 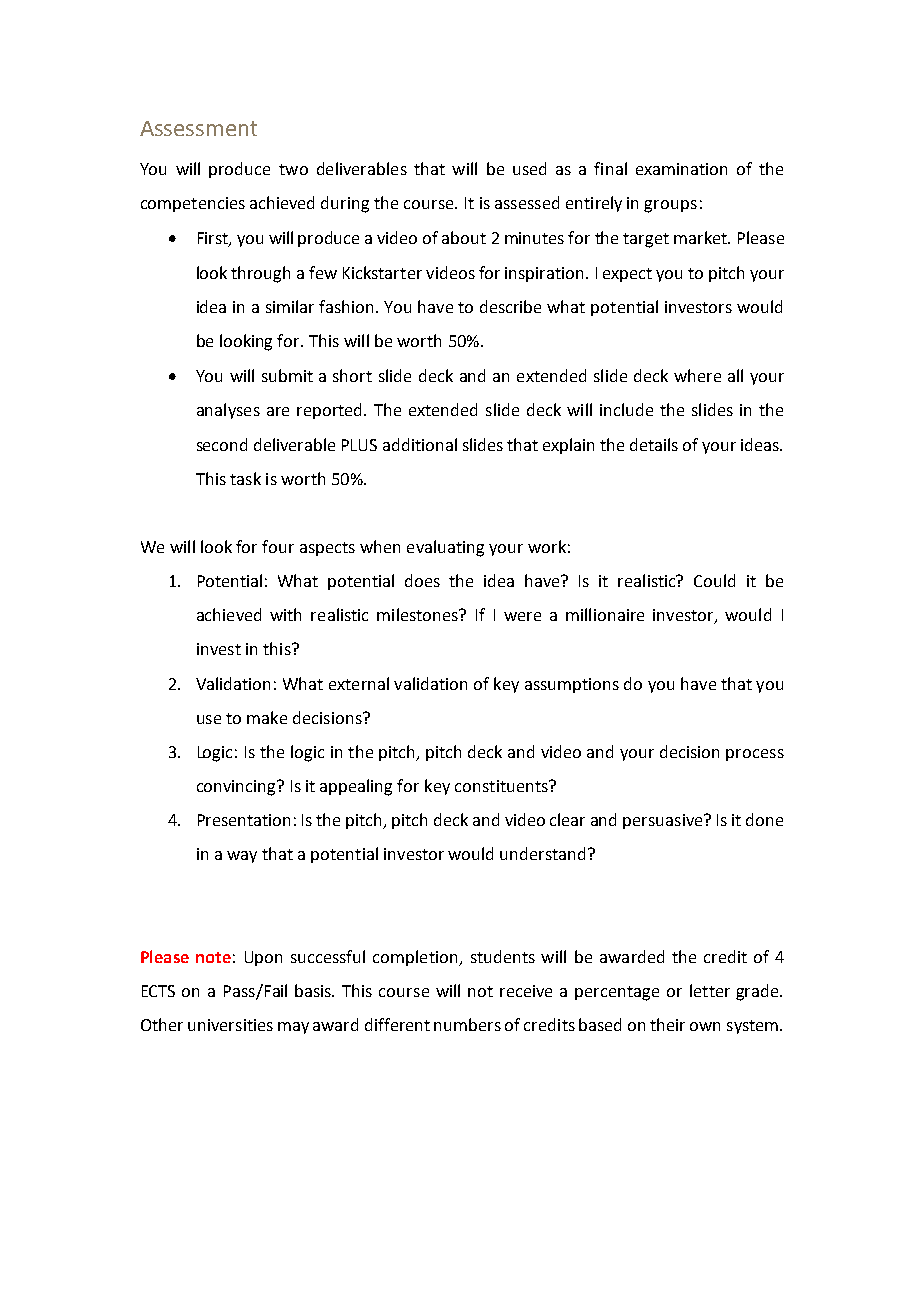 I want to click on details, so click(x=654, y=444).
